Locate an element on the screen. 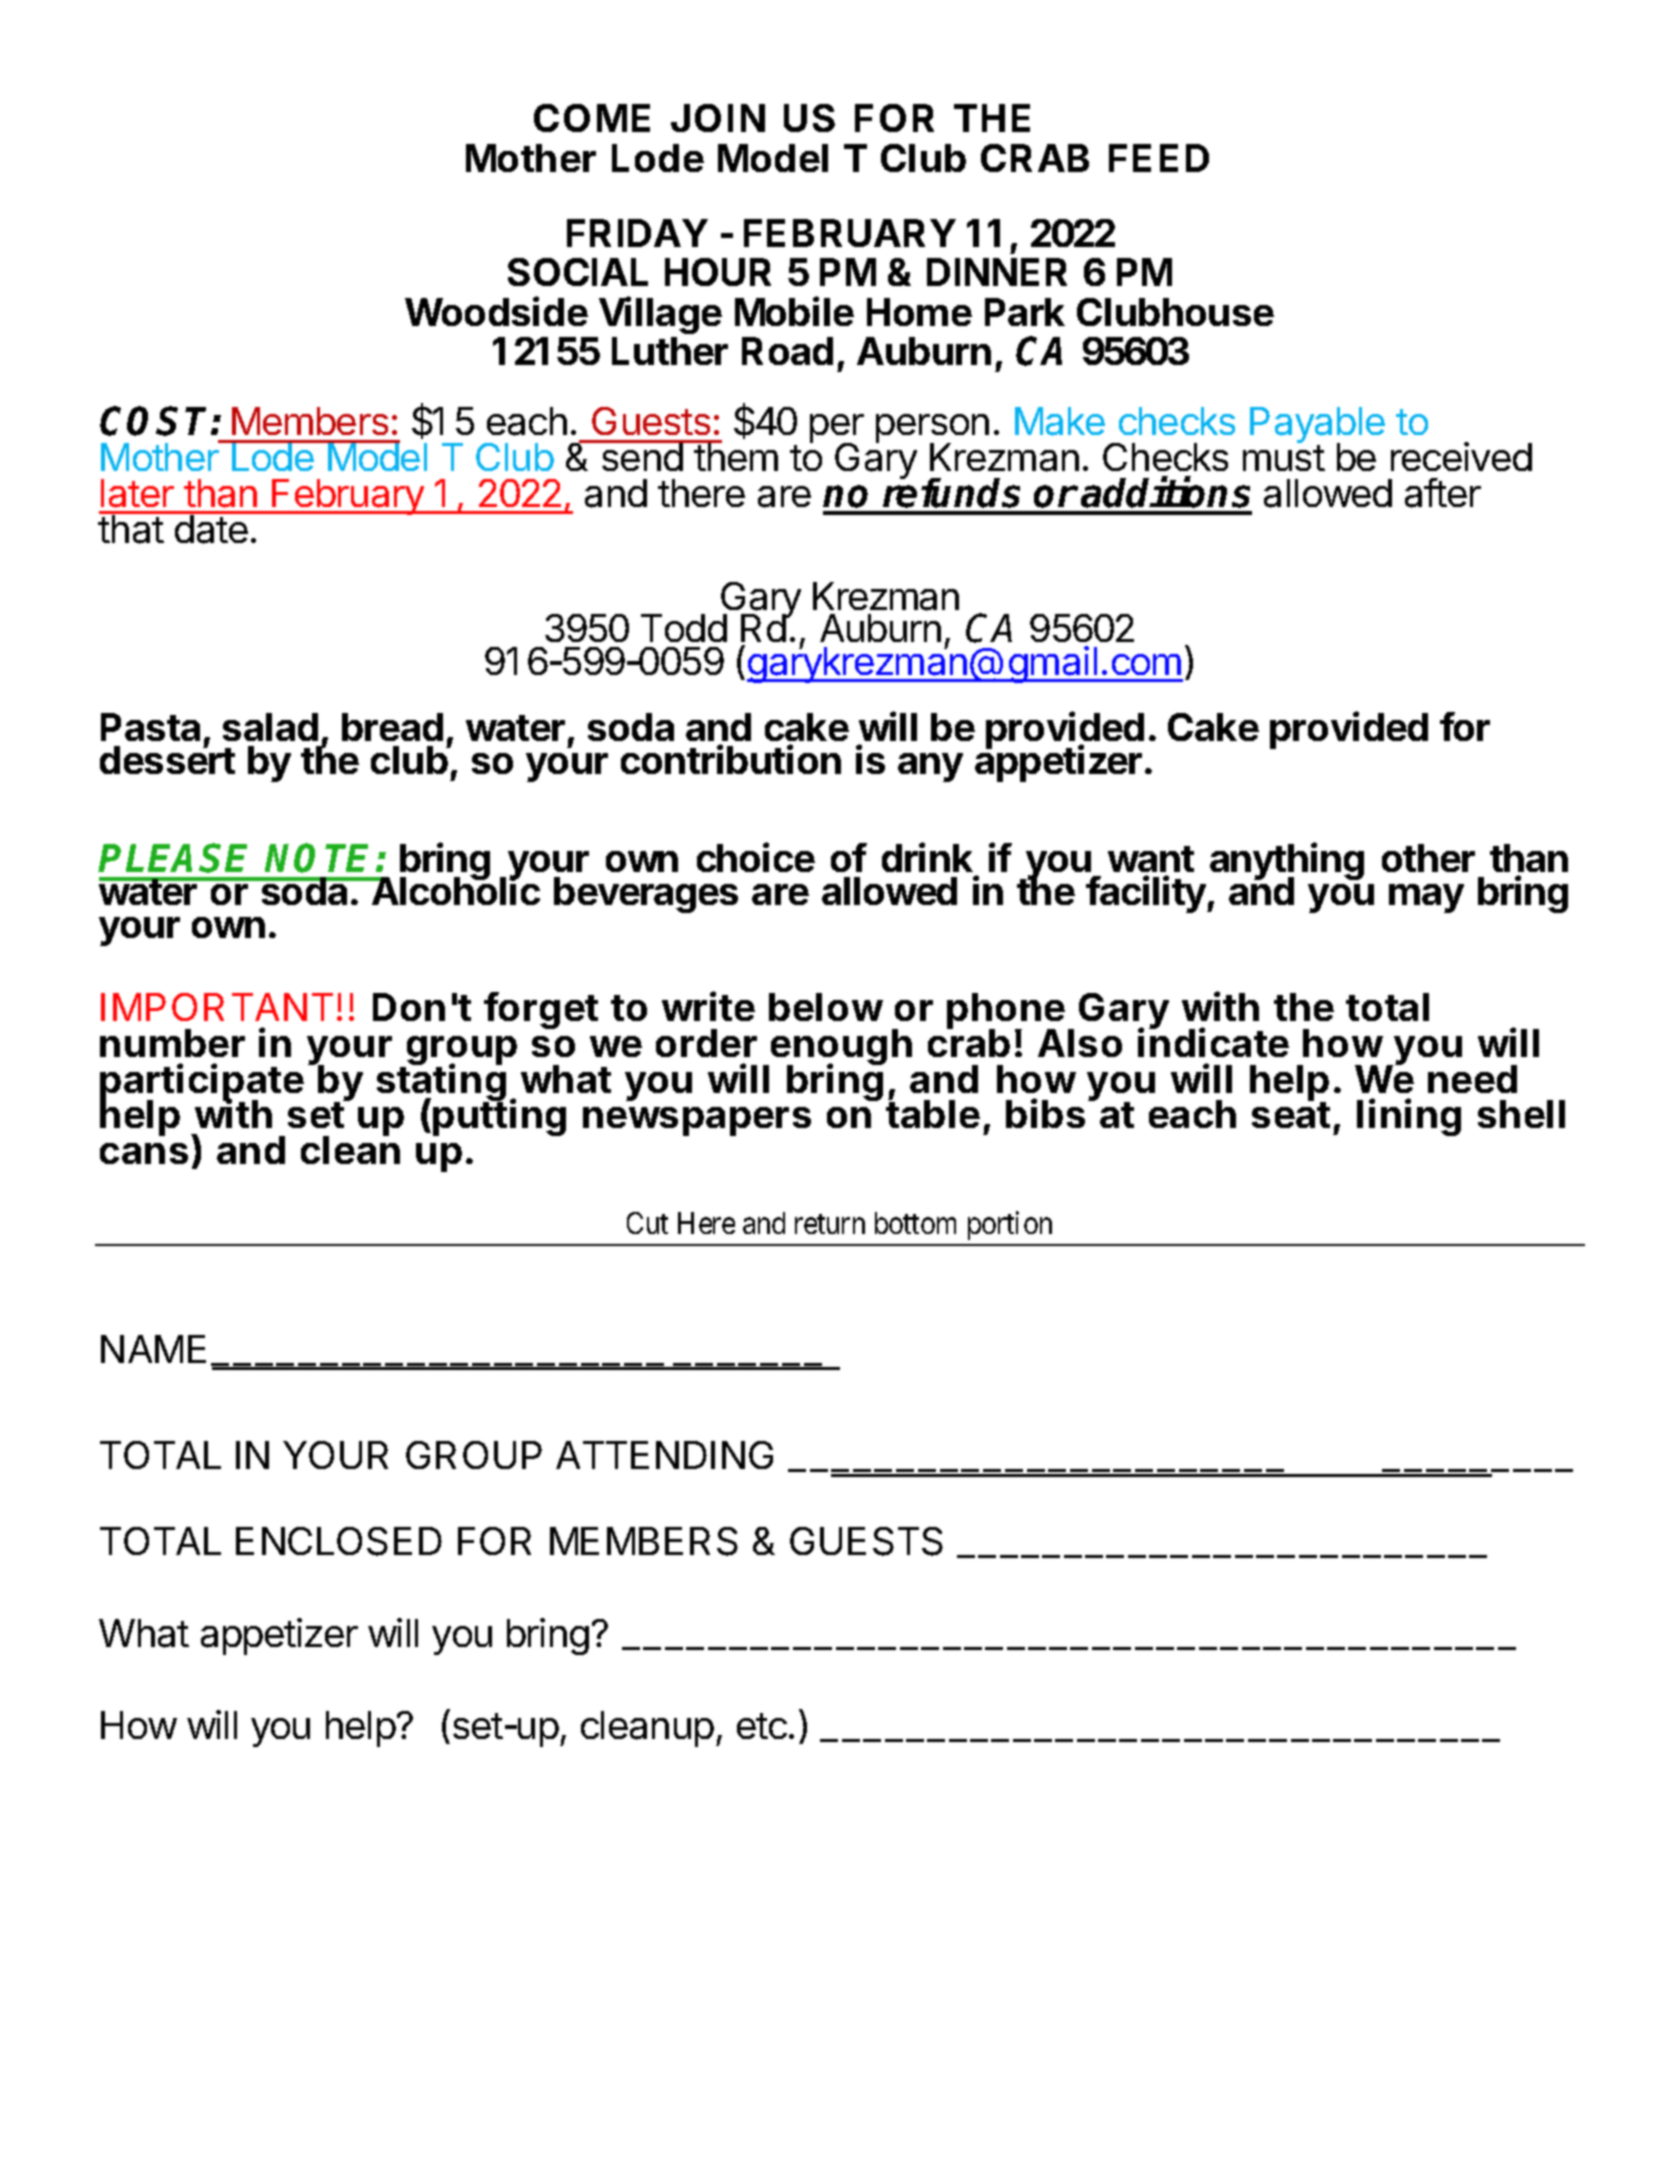  JOIN is located at coordinates (718, 118).
